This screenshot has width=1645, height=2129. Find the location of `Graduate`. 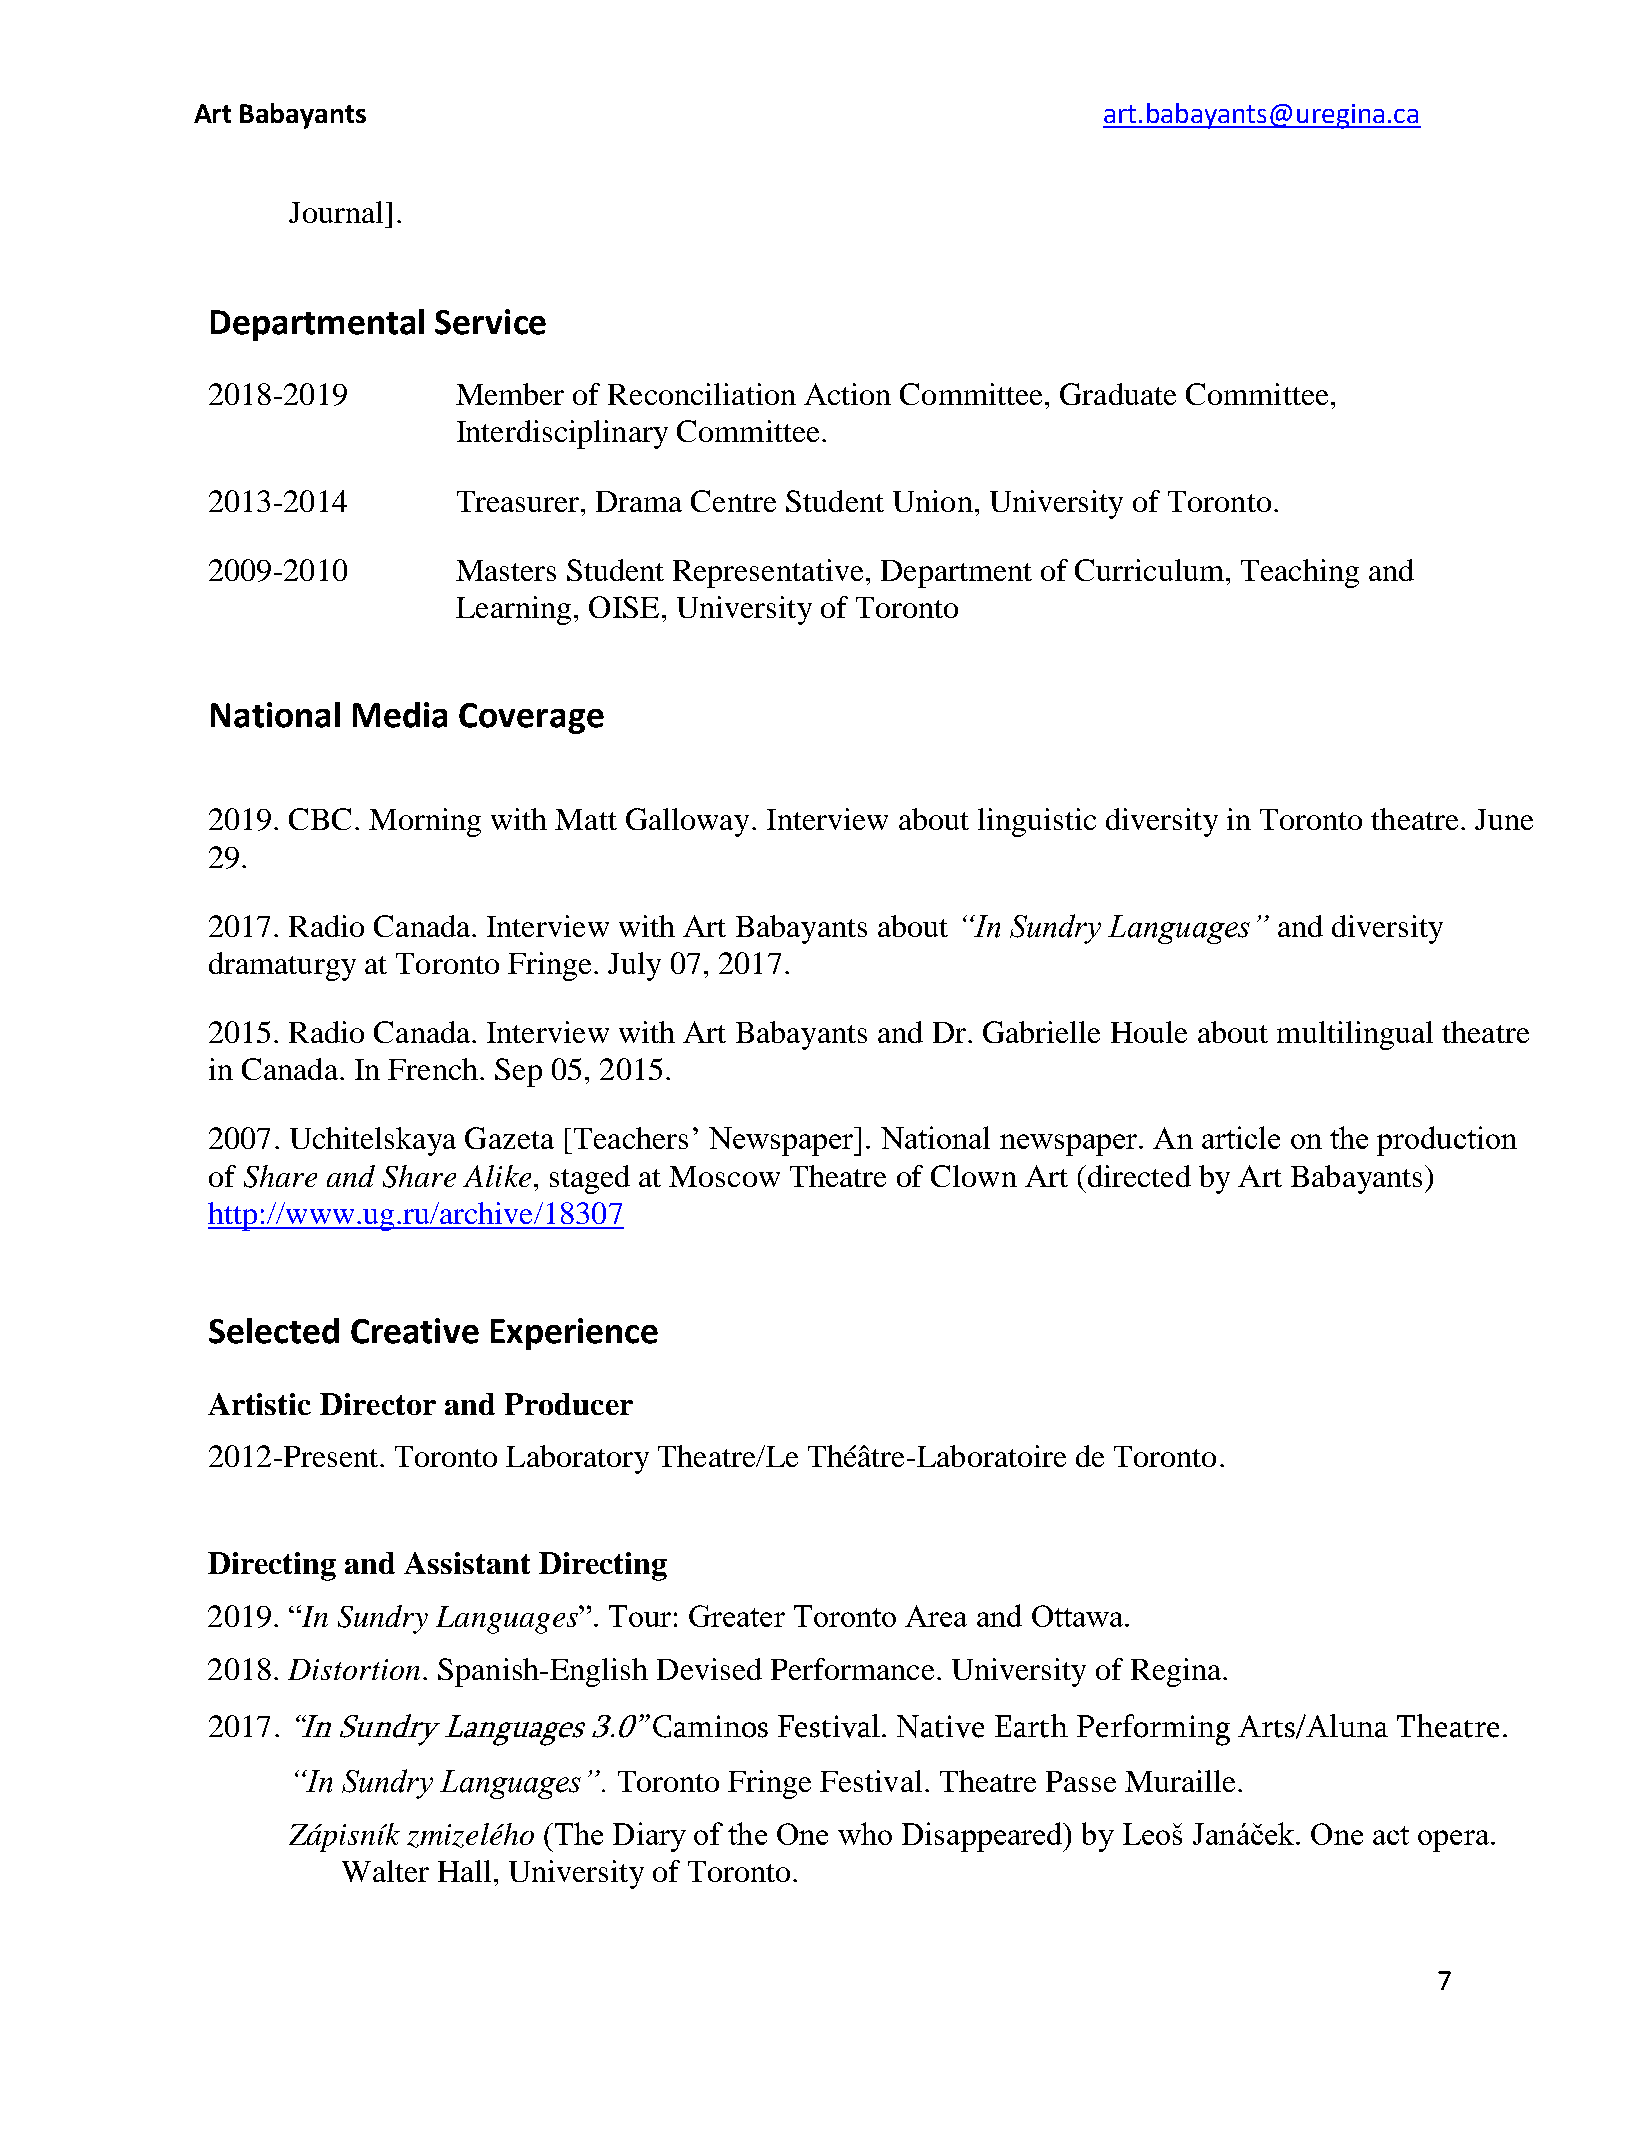

Graduate is located at coordinates (1118, 394).
